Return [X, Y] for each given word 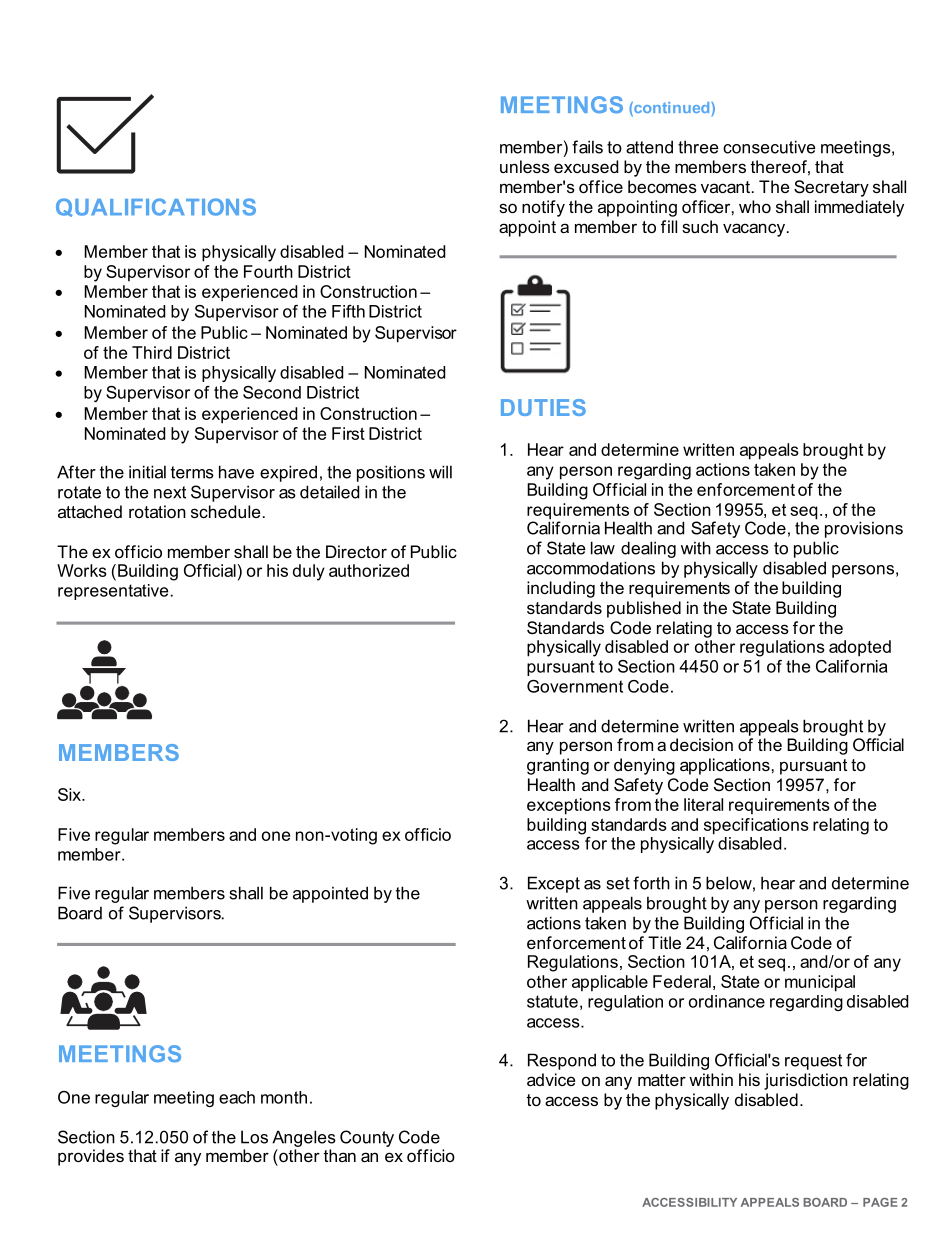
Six [70, 794]
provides [91, 1157]
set [618, 883]
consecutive [769, 147]
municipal [820, 983]
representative [113, 592]
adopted [860, 648]
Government [575, 686]
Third [152, 352]
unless [525, 166]
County [367, 1138]
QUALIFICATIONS [156, 207]
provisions [864, 529]
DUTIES [543, 407]
